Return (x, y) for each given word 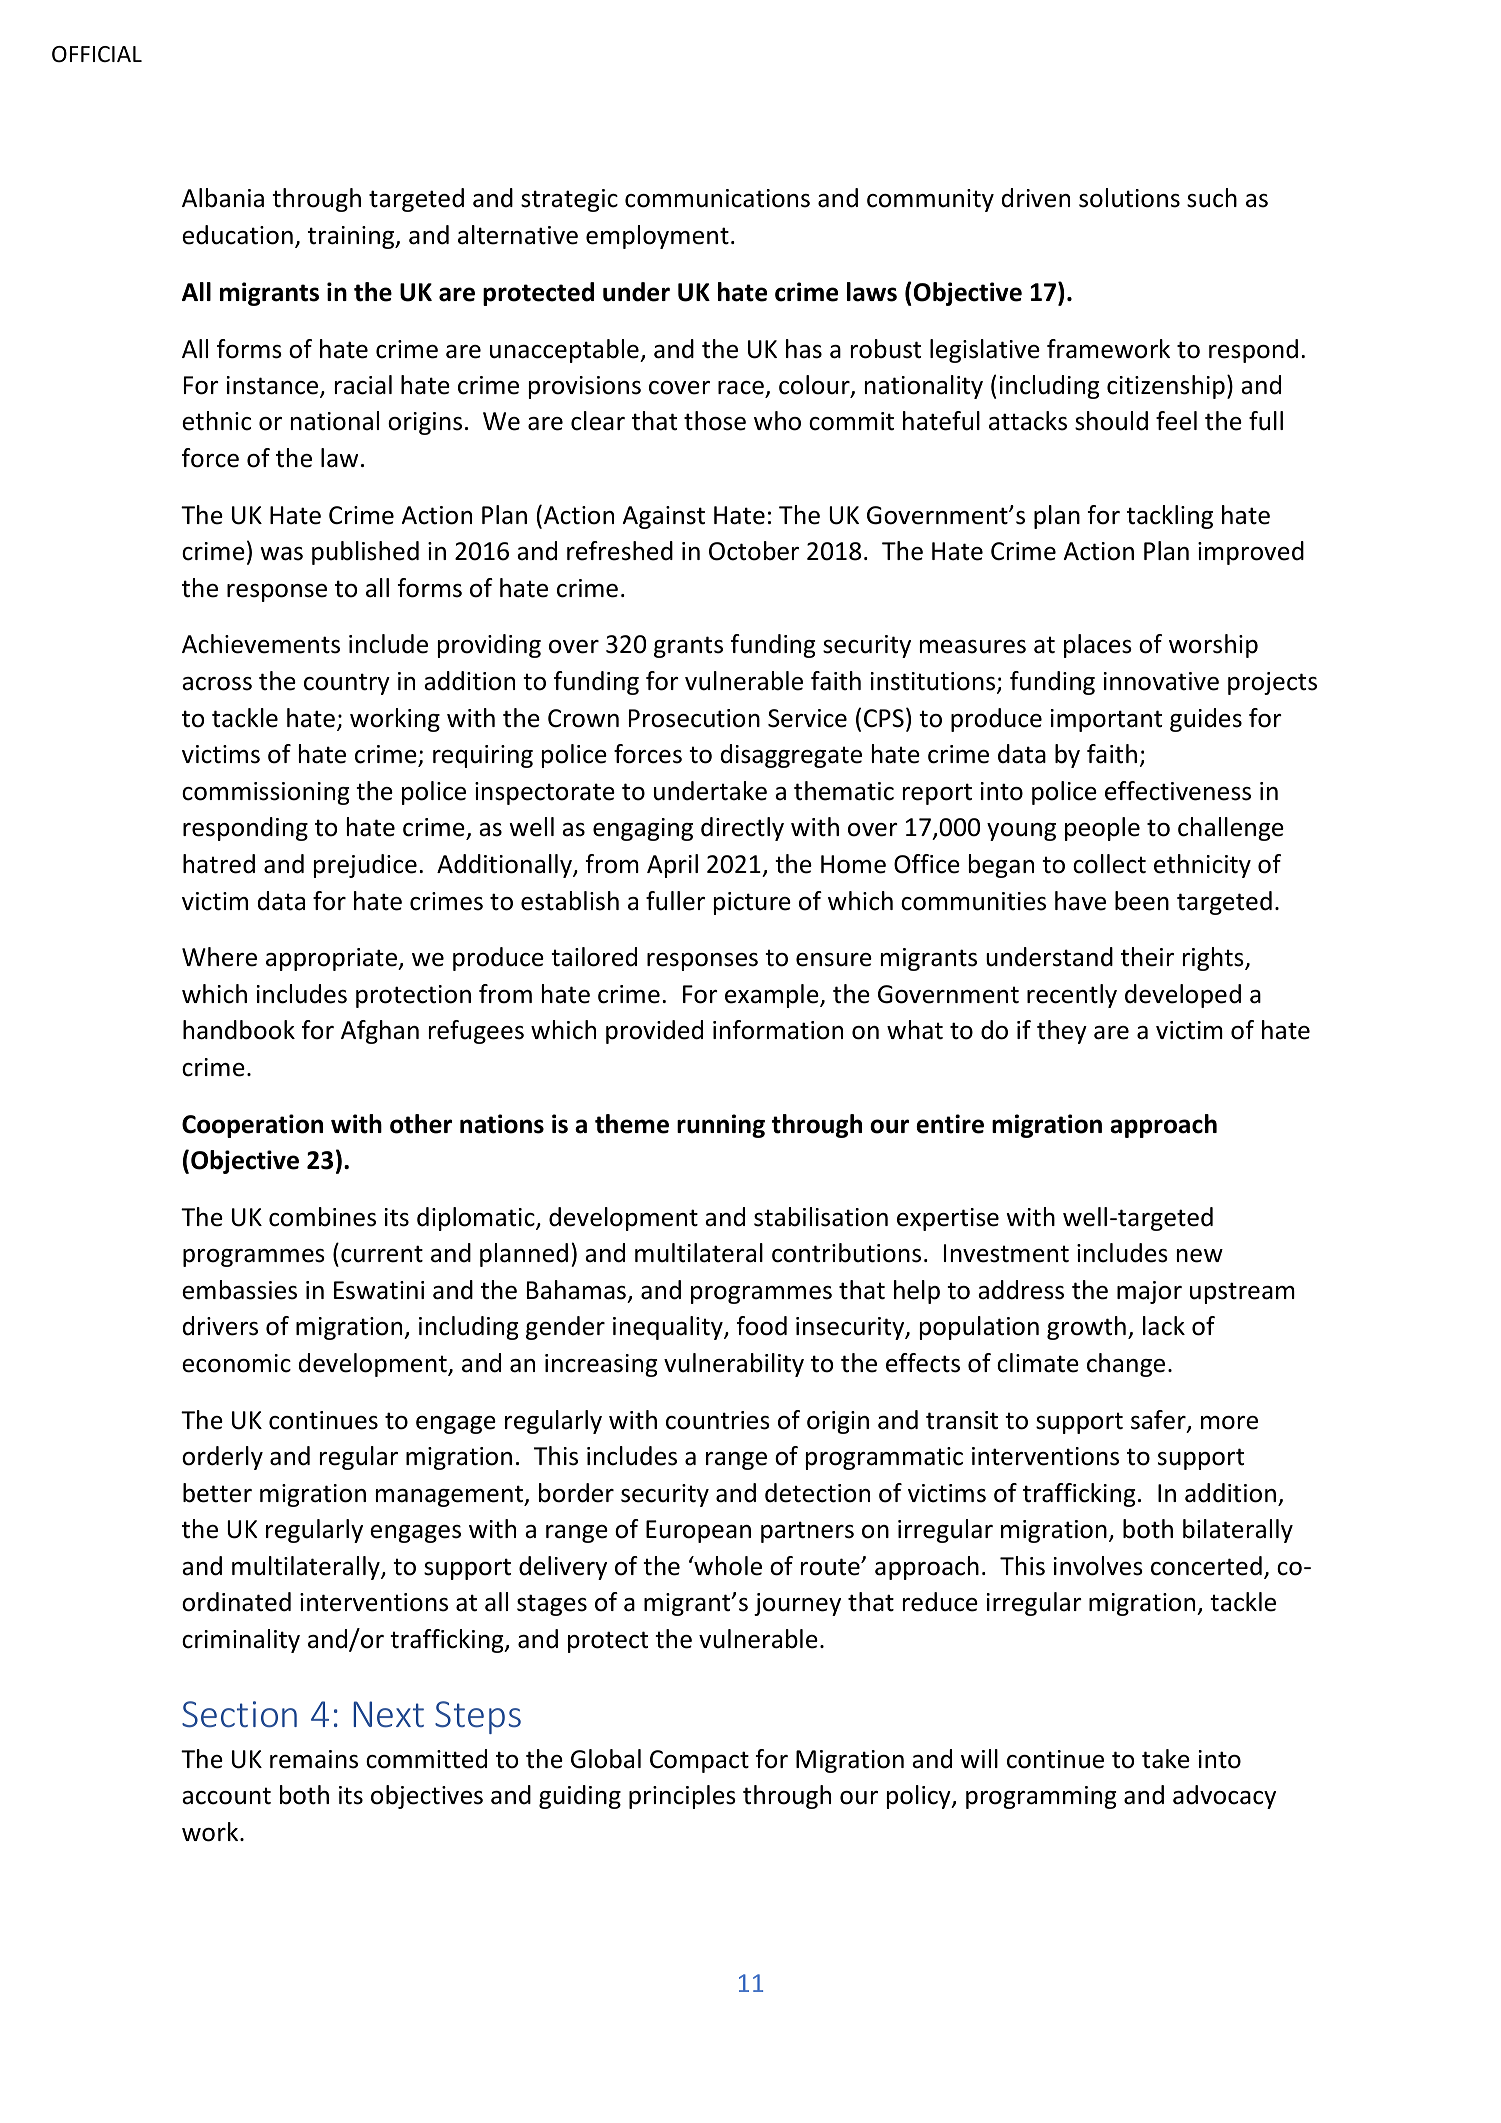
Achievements (261, 644)
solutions (1129, 198)
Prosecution (694, 718)
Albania (223, 198)
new (1200, 1256)
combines (322, 1217)
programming (1041, 1797)
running (721, 1126)
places (1098, 646)
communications (717, 198)
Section (239, 1714)
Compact (699, 1761)
